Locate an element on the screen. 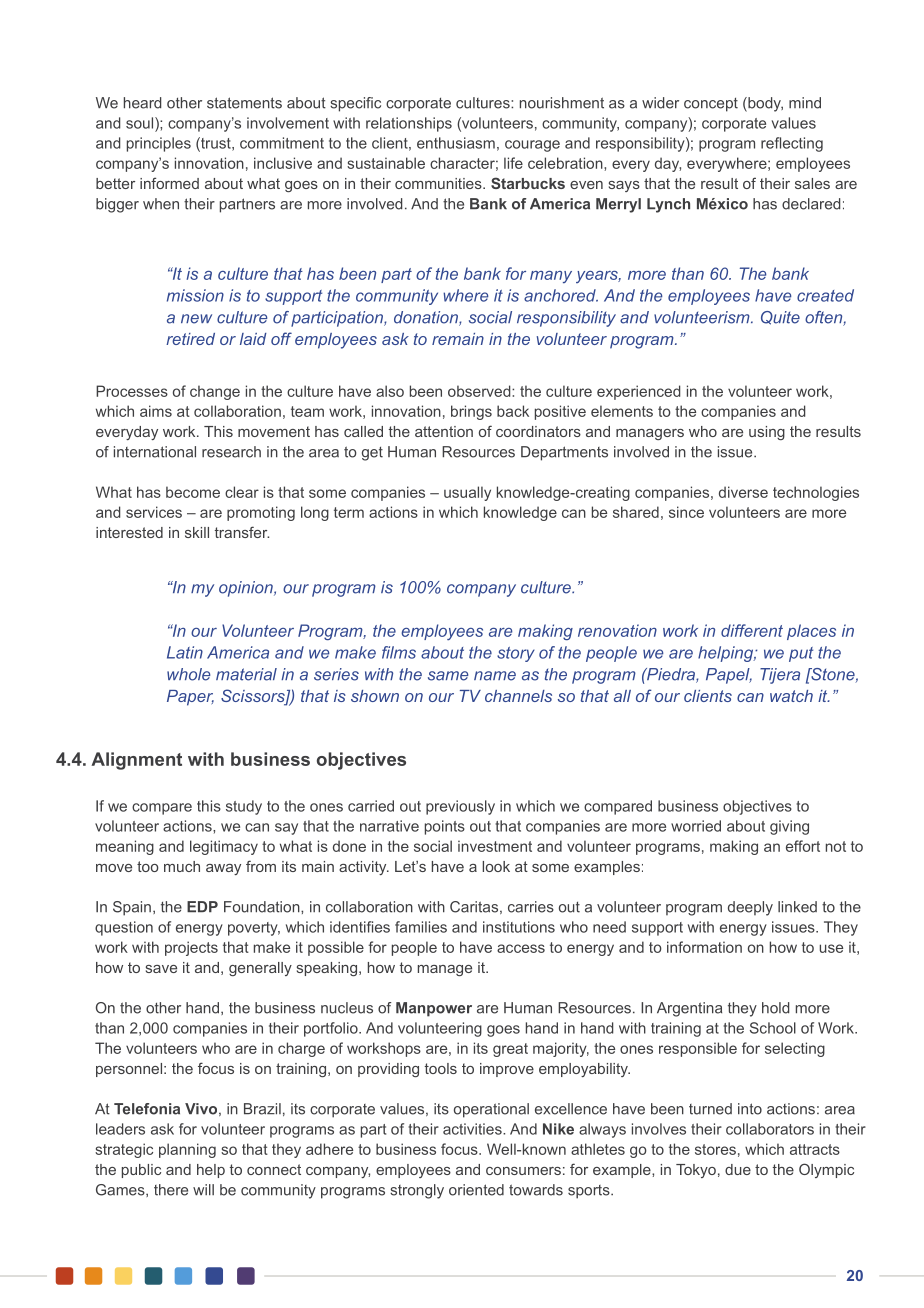 The width and height of the screenshot is (924, 1308). principles is located at coordinates (159, 144).
